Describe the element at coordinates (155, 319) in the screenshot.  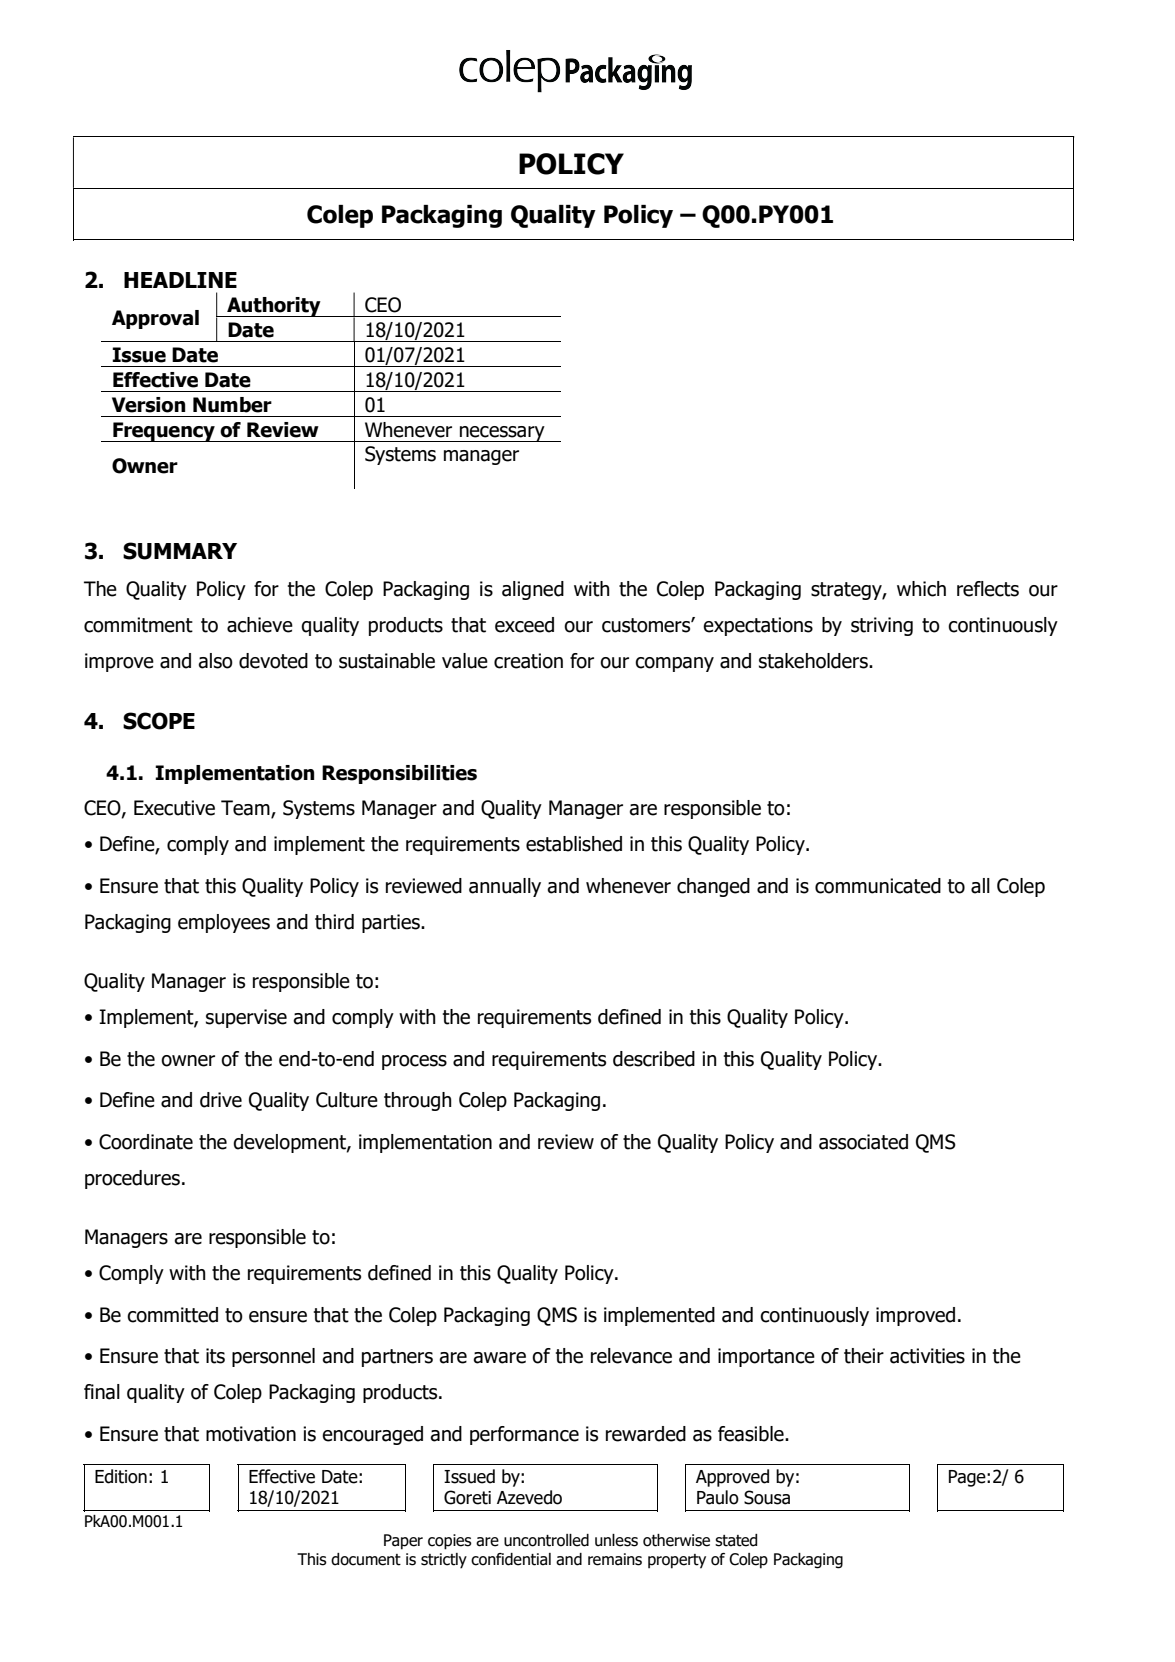
I see `Approval` at that location.
